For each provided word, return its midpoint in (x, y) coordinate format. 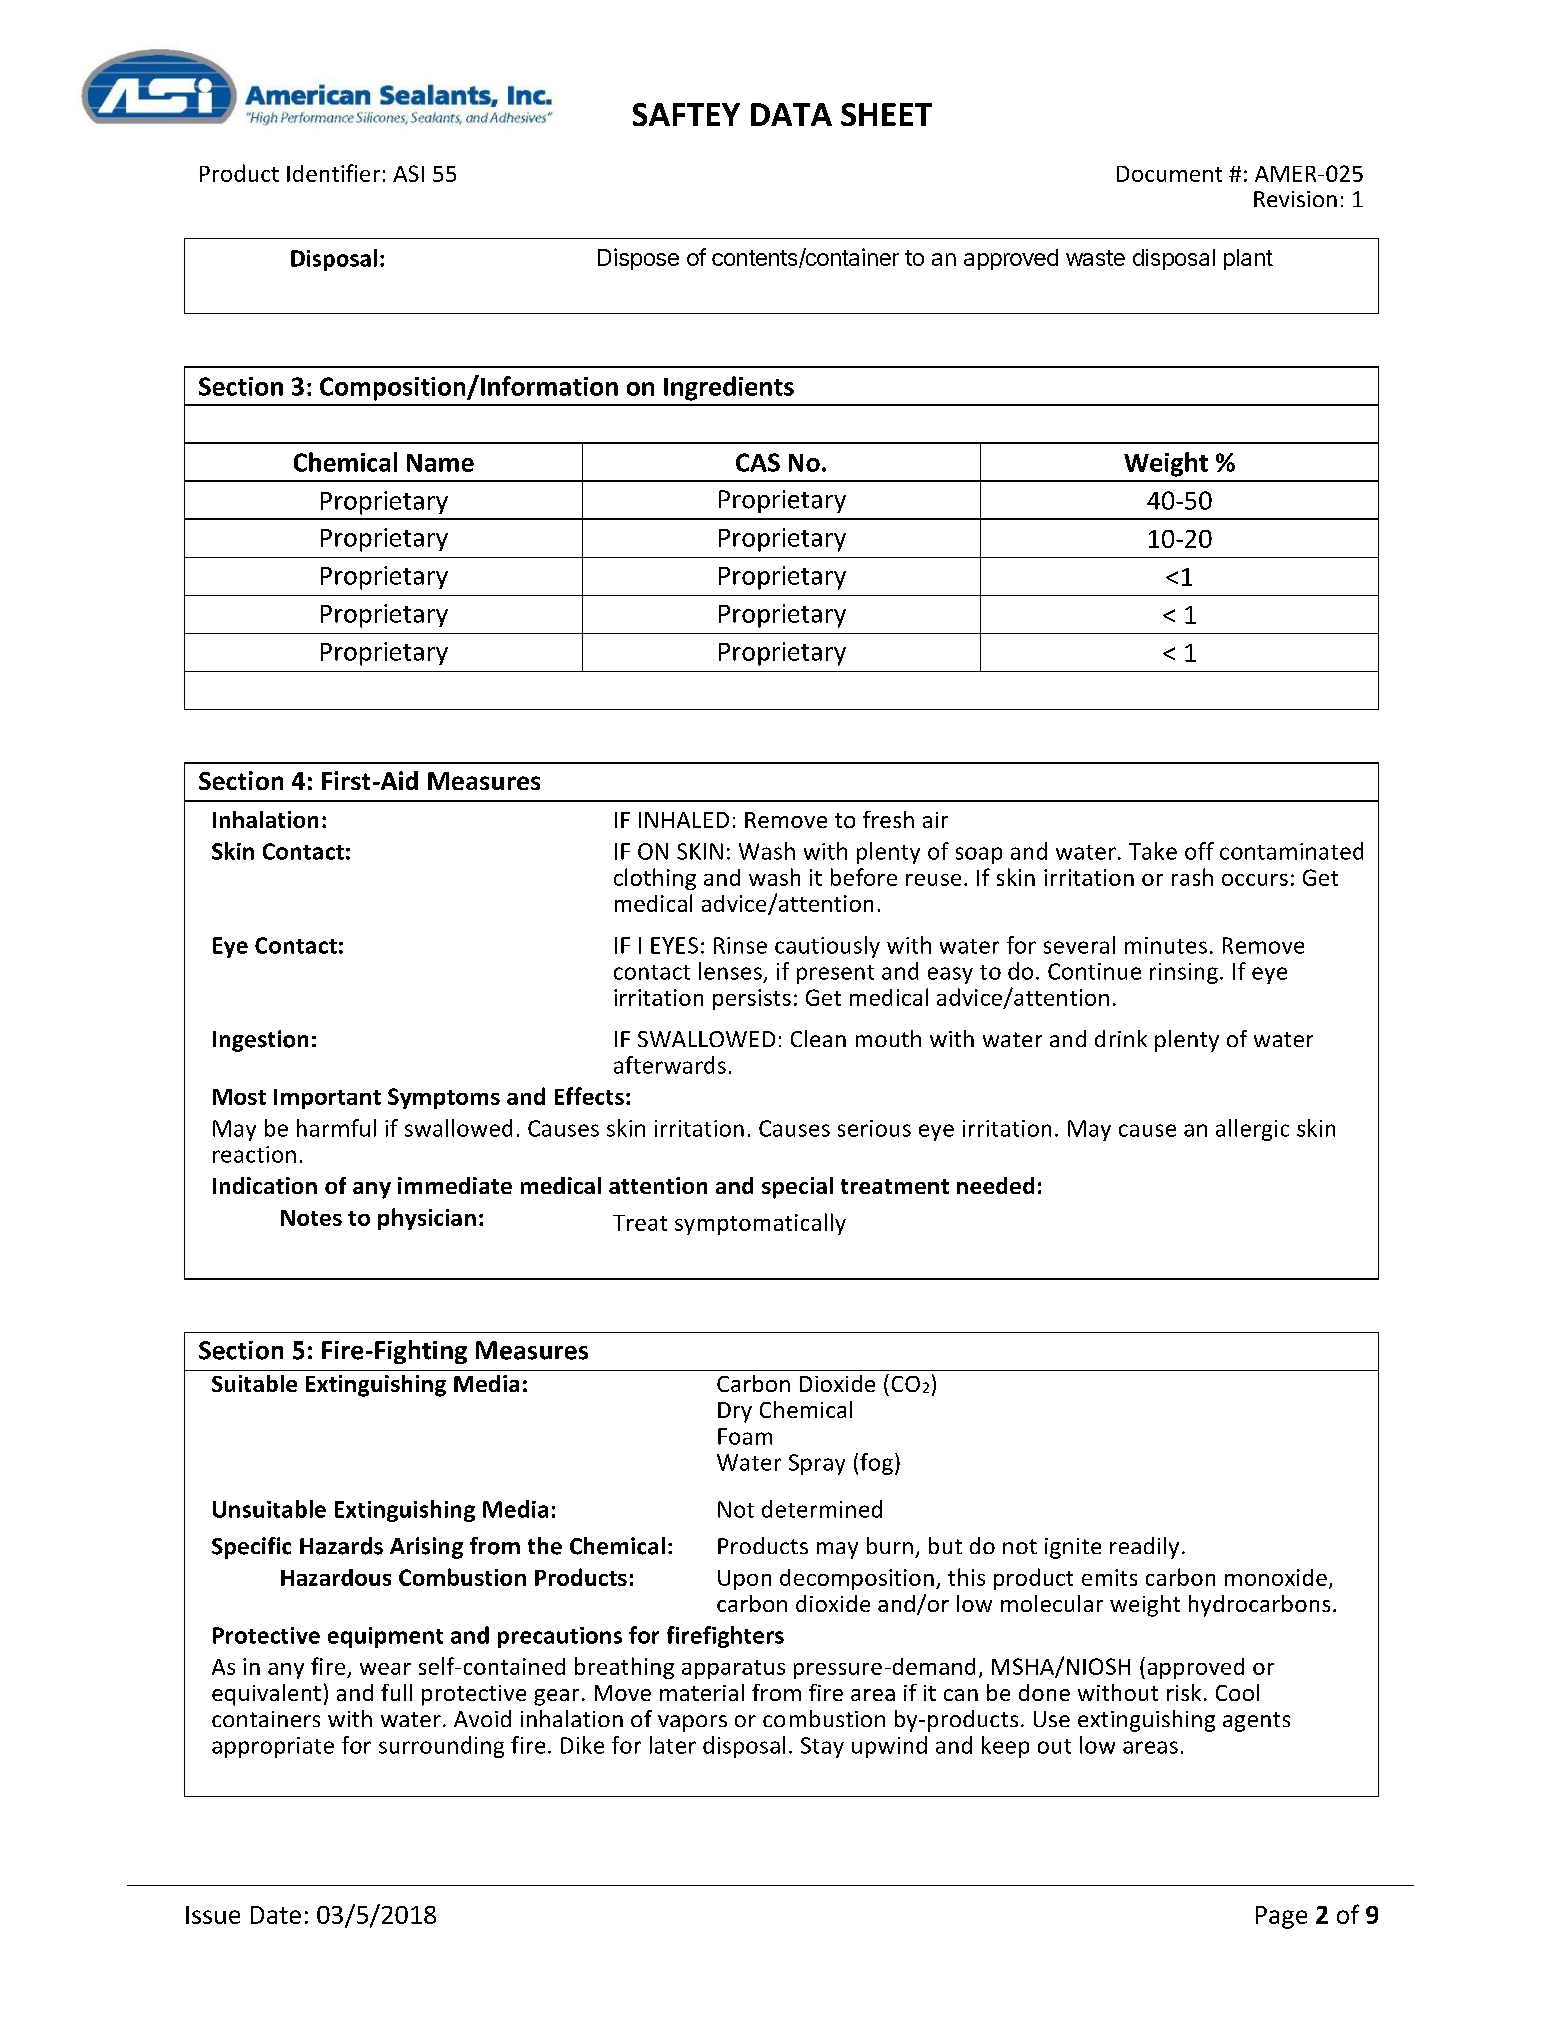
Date (276, 1915)
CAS (758, 462)
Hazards (341, 1546)
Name (440, 463)
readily (1144, 1548)
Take (1153, 851)
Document (1169, 174)
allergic (1252, 1130)
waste (1095, 258)
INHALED (684, 820)
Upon (744, 1580)
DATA (791, 114)
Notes (311, 1218)
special (797, 1188)
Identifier (333, 173)
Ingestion (260, 1041)
